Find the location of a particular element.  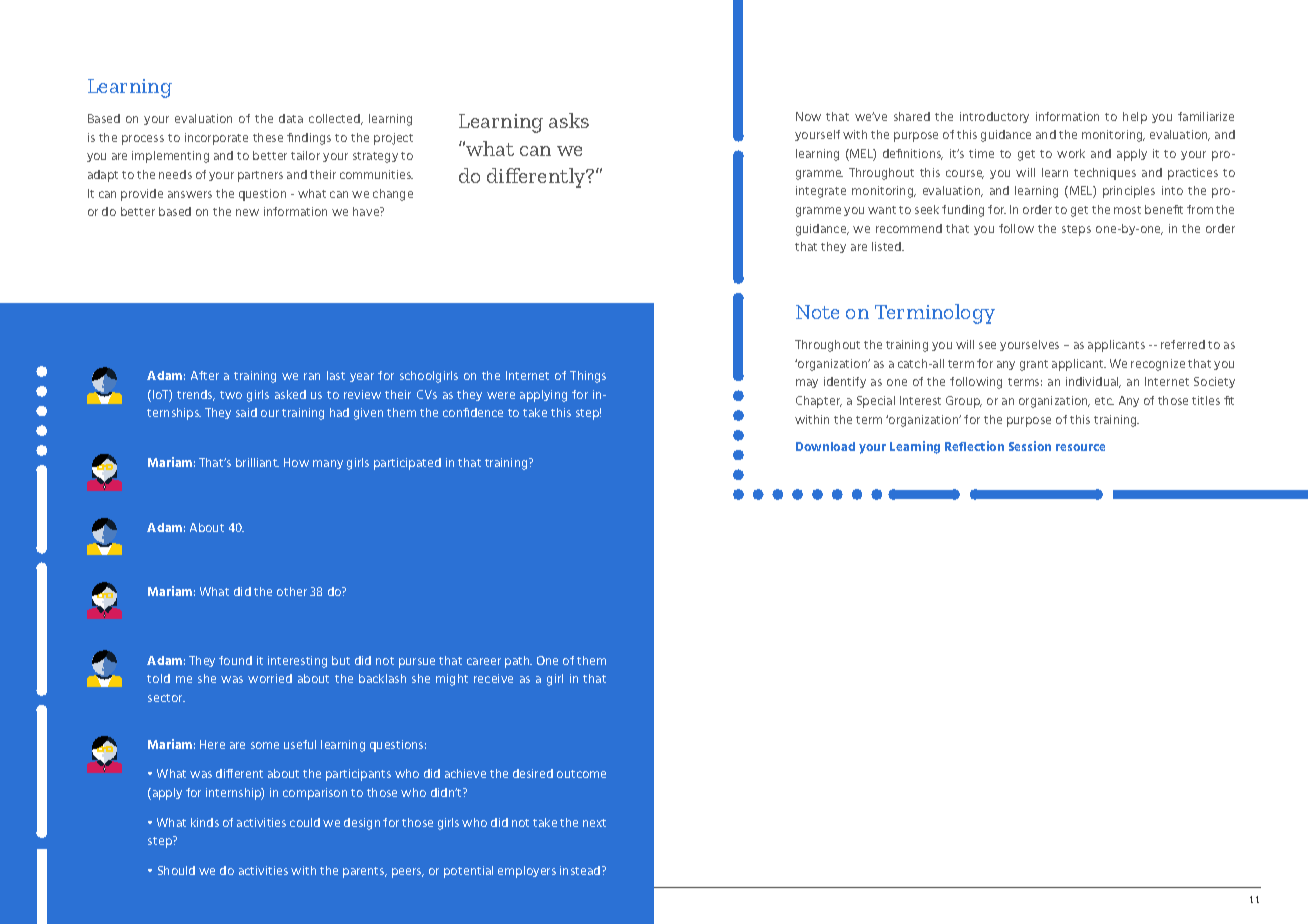

referred is located at coordinates (1183, 344).
